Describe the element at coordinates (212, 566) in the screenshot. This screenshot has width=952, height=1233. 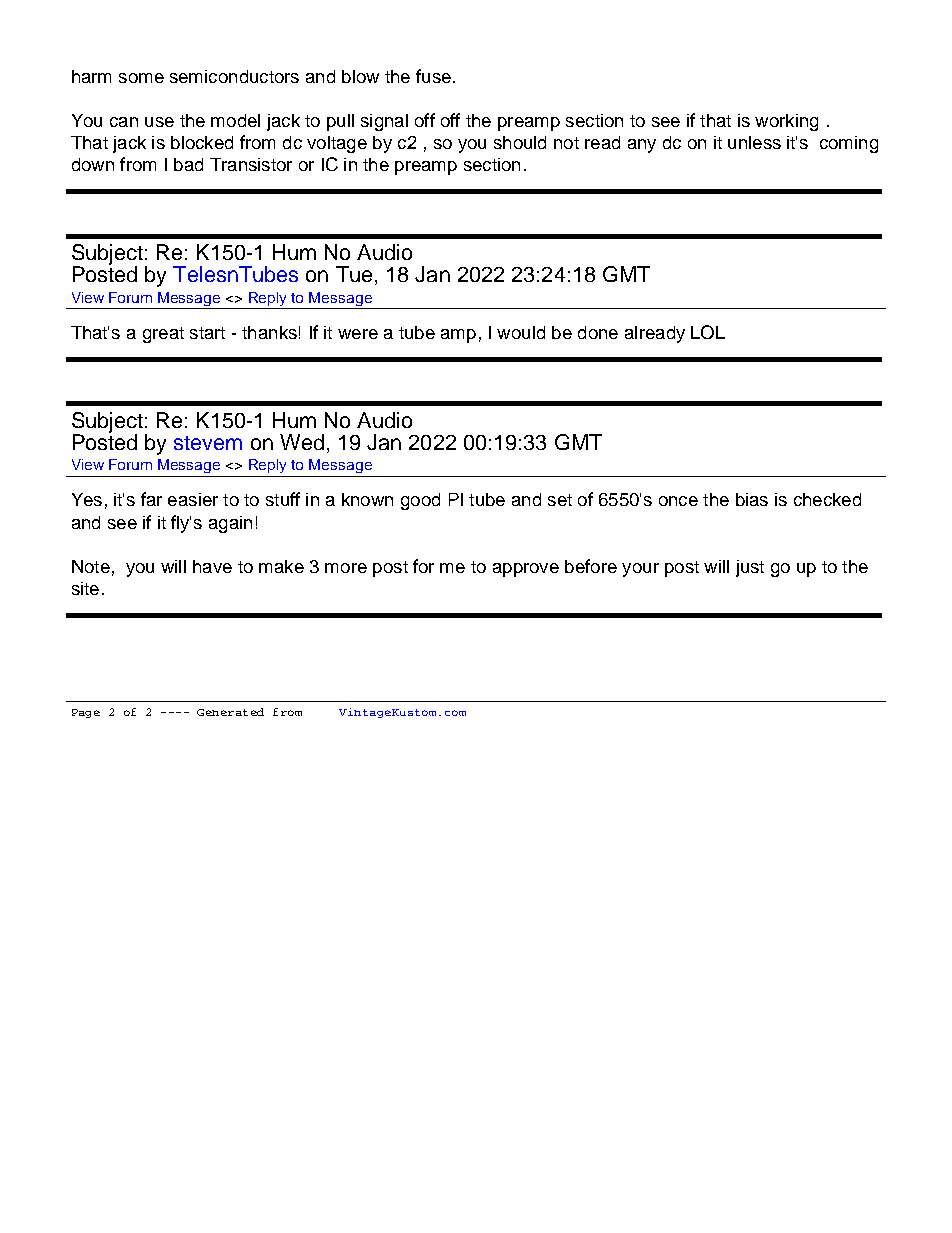
I see `have` at that location.
